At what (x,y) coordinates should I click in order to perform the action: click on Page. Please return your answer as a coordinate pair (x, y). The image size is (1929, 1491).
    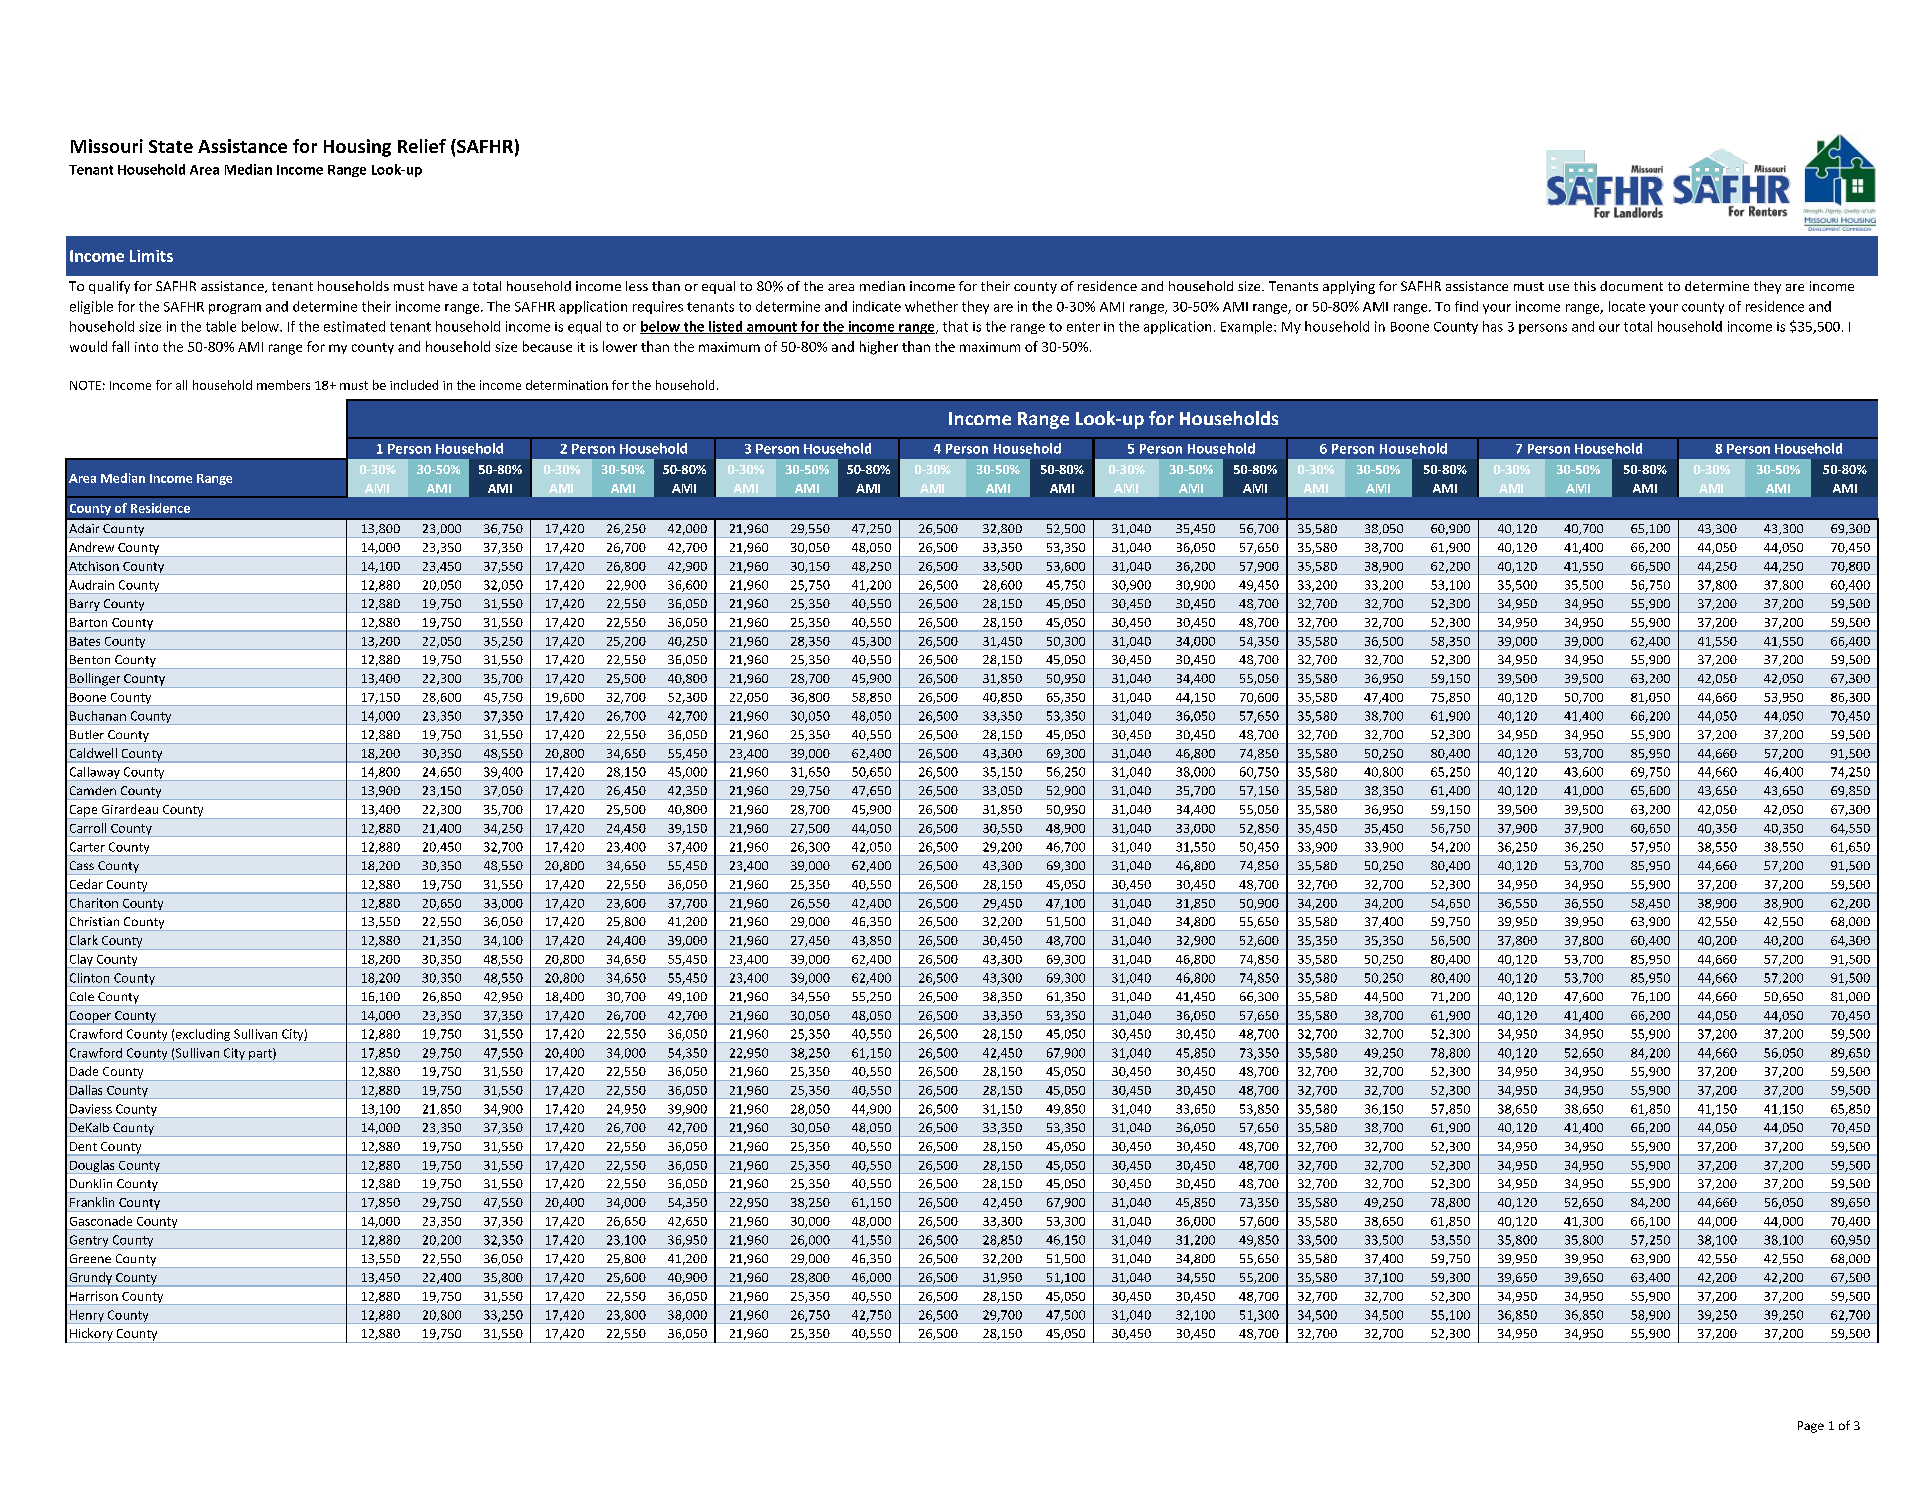
    Looking at the image, I should click on (1811, 1427).
